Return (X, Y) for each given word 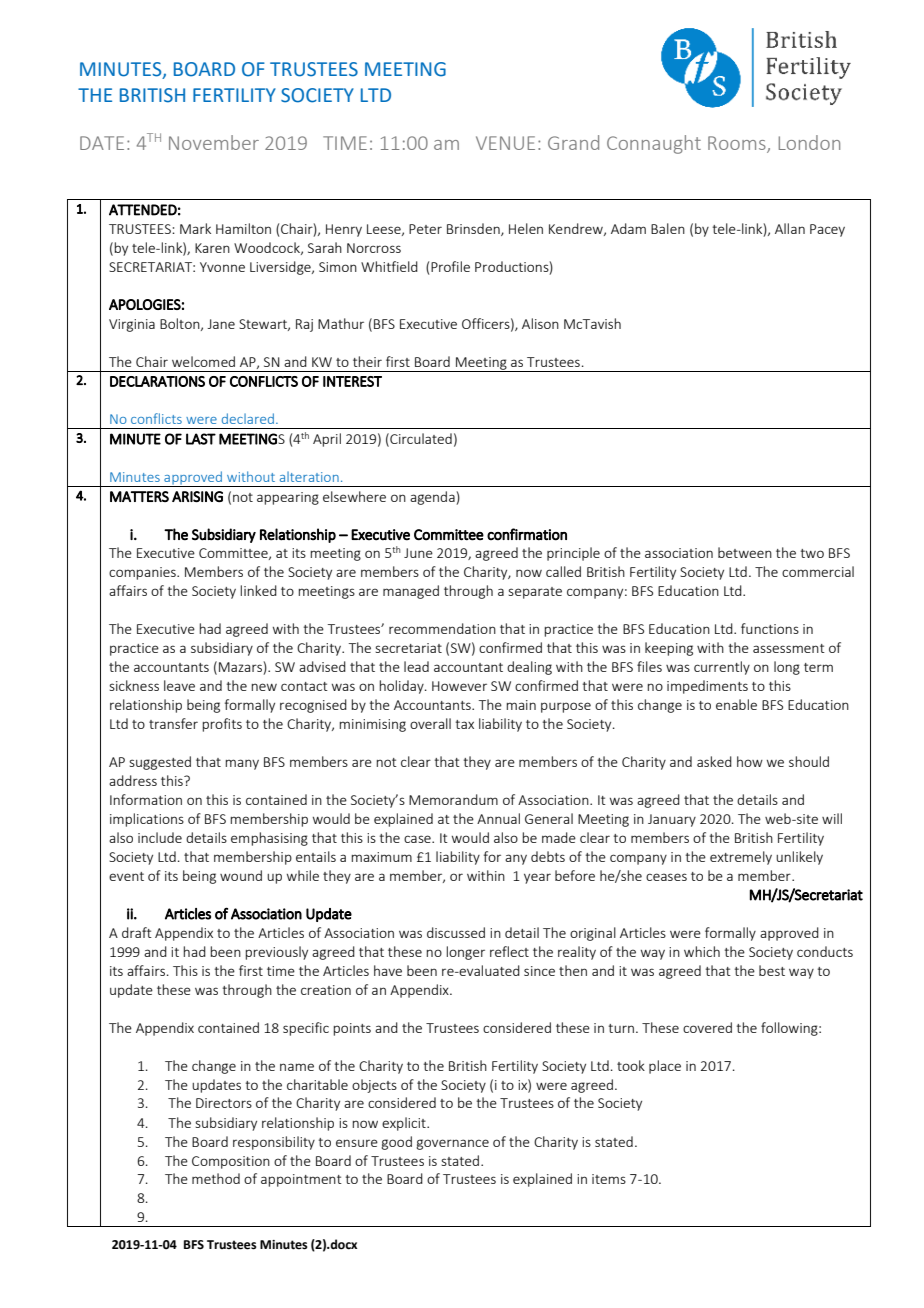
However (459, 686)
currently (722, 668)
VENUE (505, 143)
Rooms (738, 144)
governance (452, 1144)
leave (179, 685)
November (214, 142)
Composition (231, 1162)
